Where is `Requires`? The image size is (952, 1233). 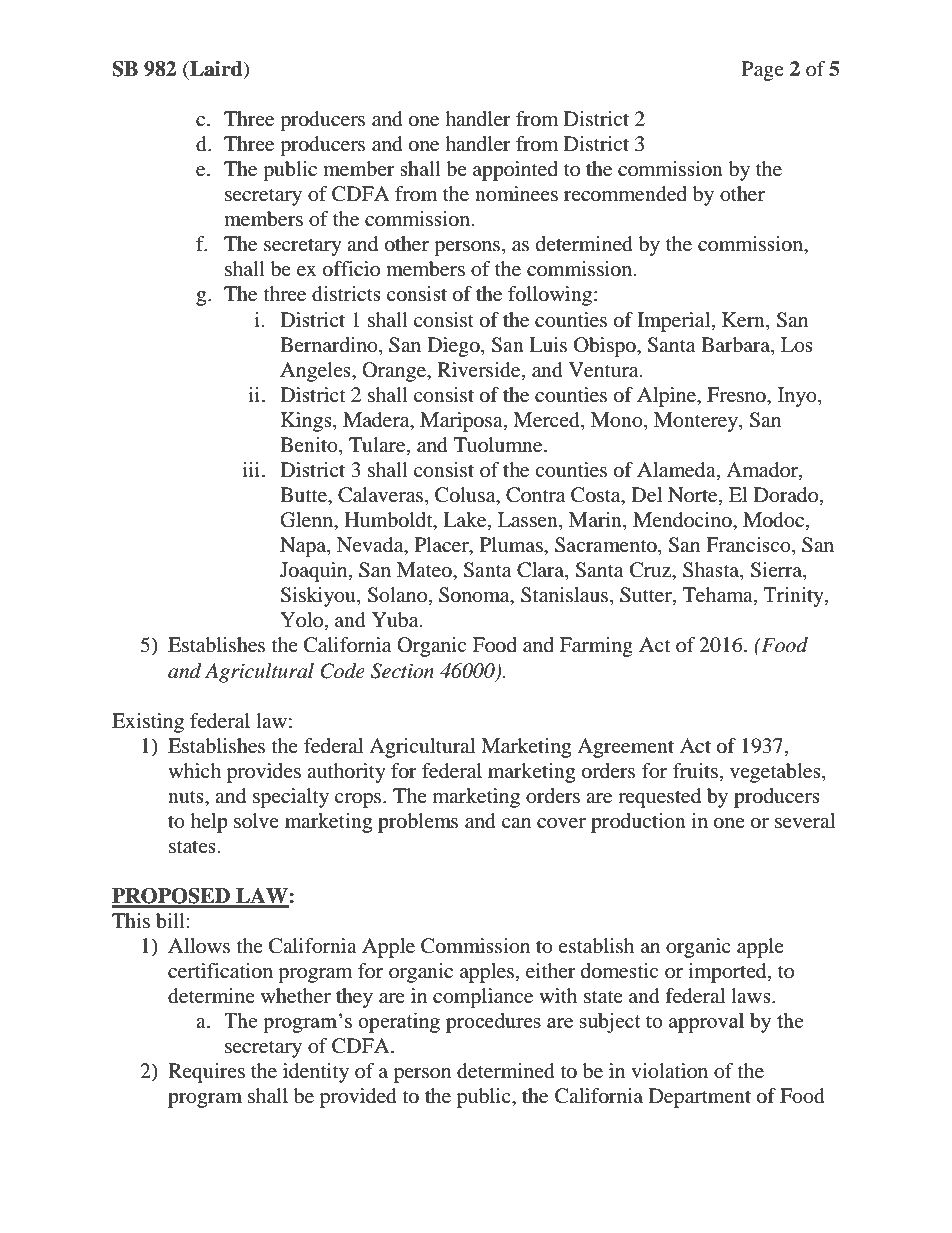
Requires is located at coordinates (206, 1073).
